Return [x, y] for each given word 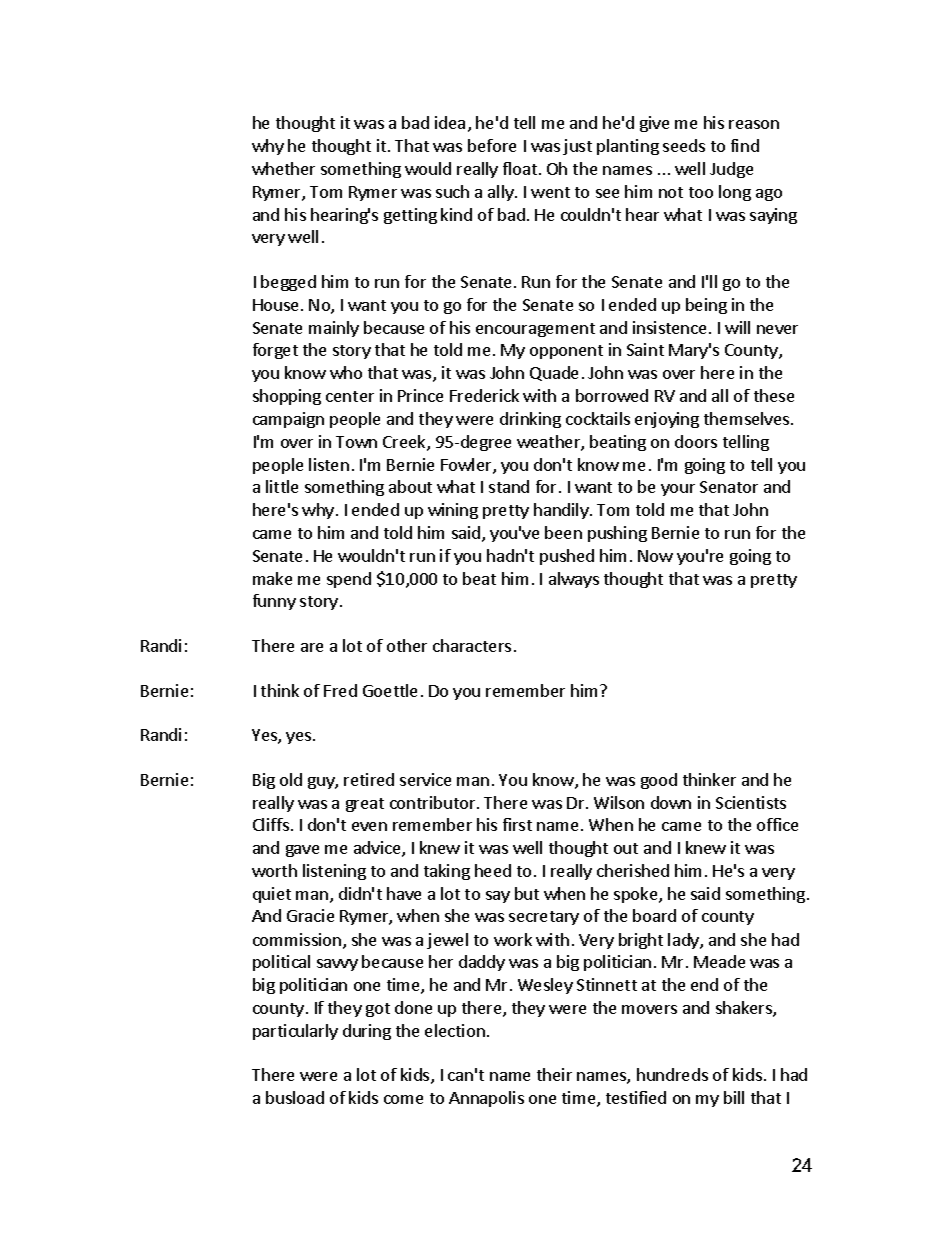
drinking [530, 420]
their [554, 1074]
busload [295, 1097]
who [346, 372]
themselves [748, 418]
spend [349, 580]
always [574, 580]
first [517, 824]
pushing [617, 534]
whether [283, 168]
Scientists [751, 802]
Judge [731, 170]
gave [302, 851]
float [520, 168]
